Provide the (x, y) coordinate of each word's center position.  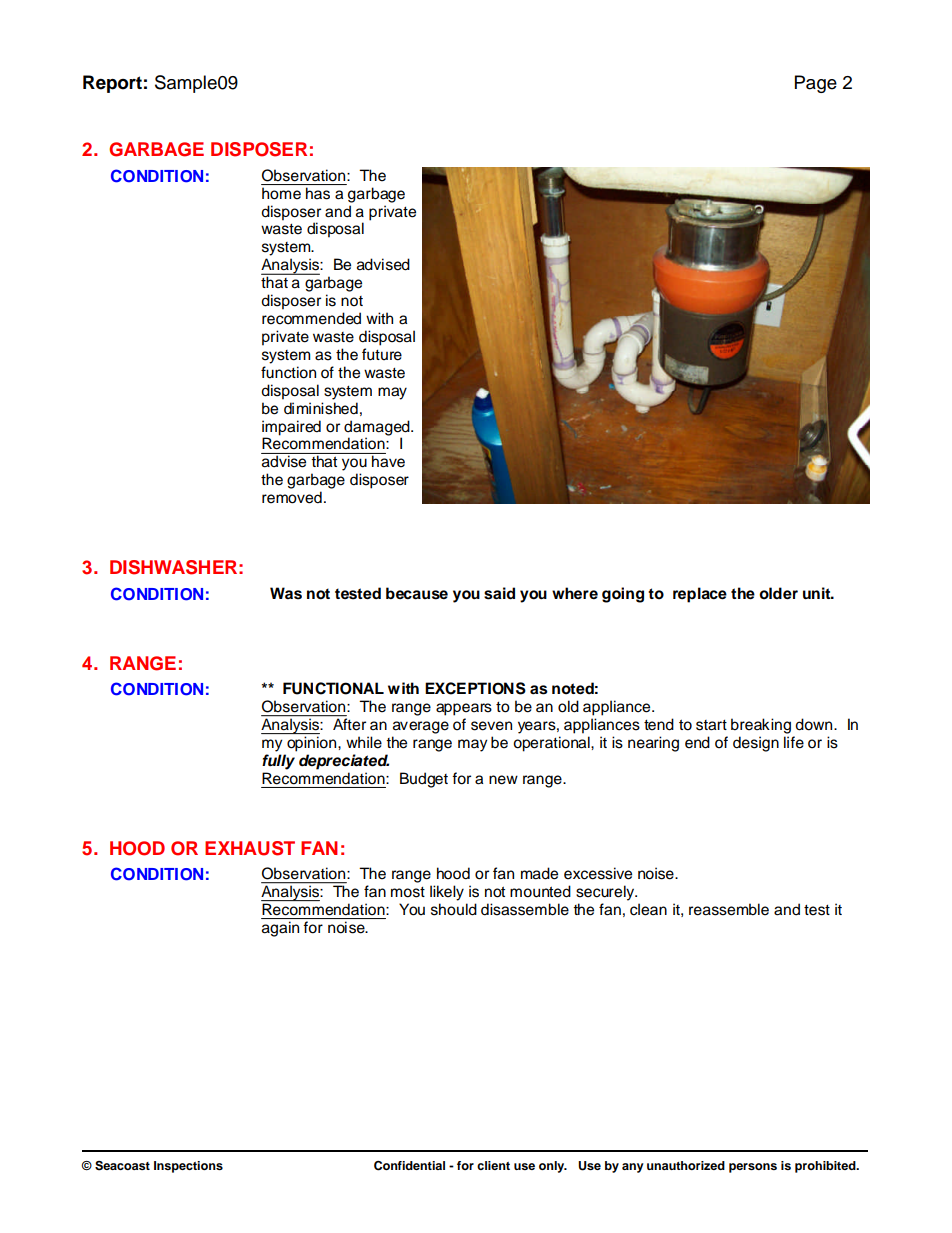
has (318, 193)
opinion (313, 744)
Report (112, 84)
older (778, 593)
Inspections (188, 1167)
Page (816, 84)
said (499, 593)
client (493, 1165)
